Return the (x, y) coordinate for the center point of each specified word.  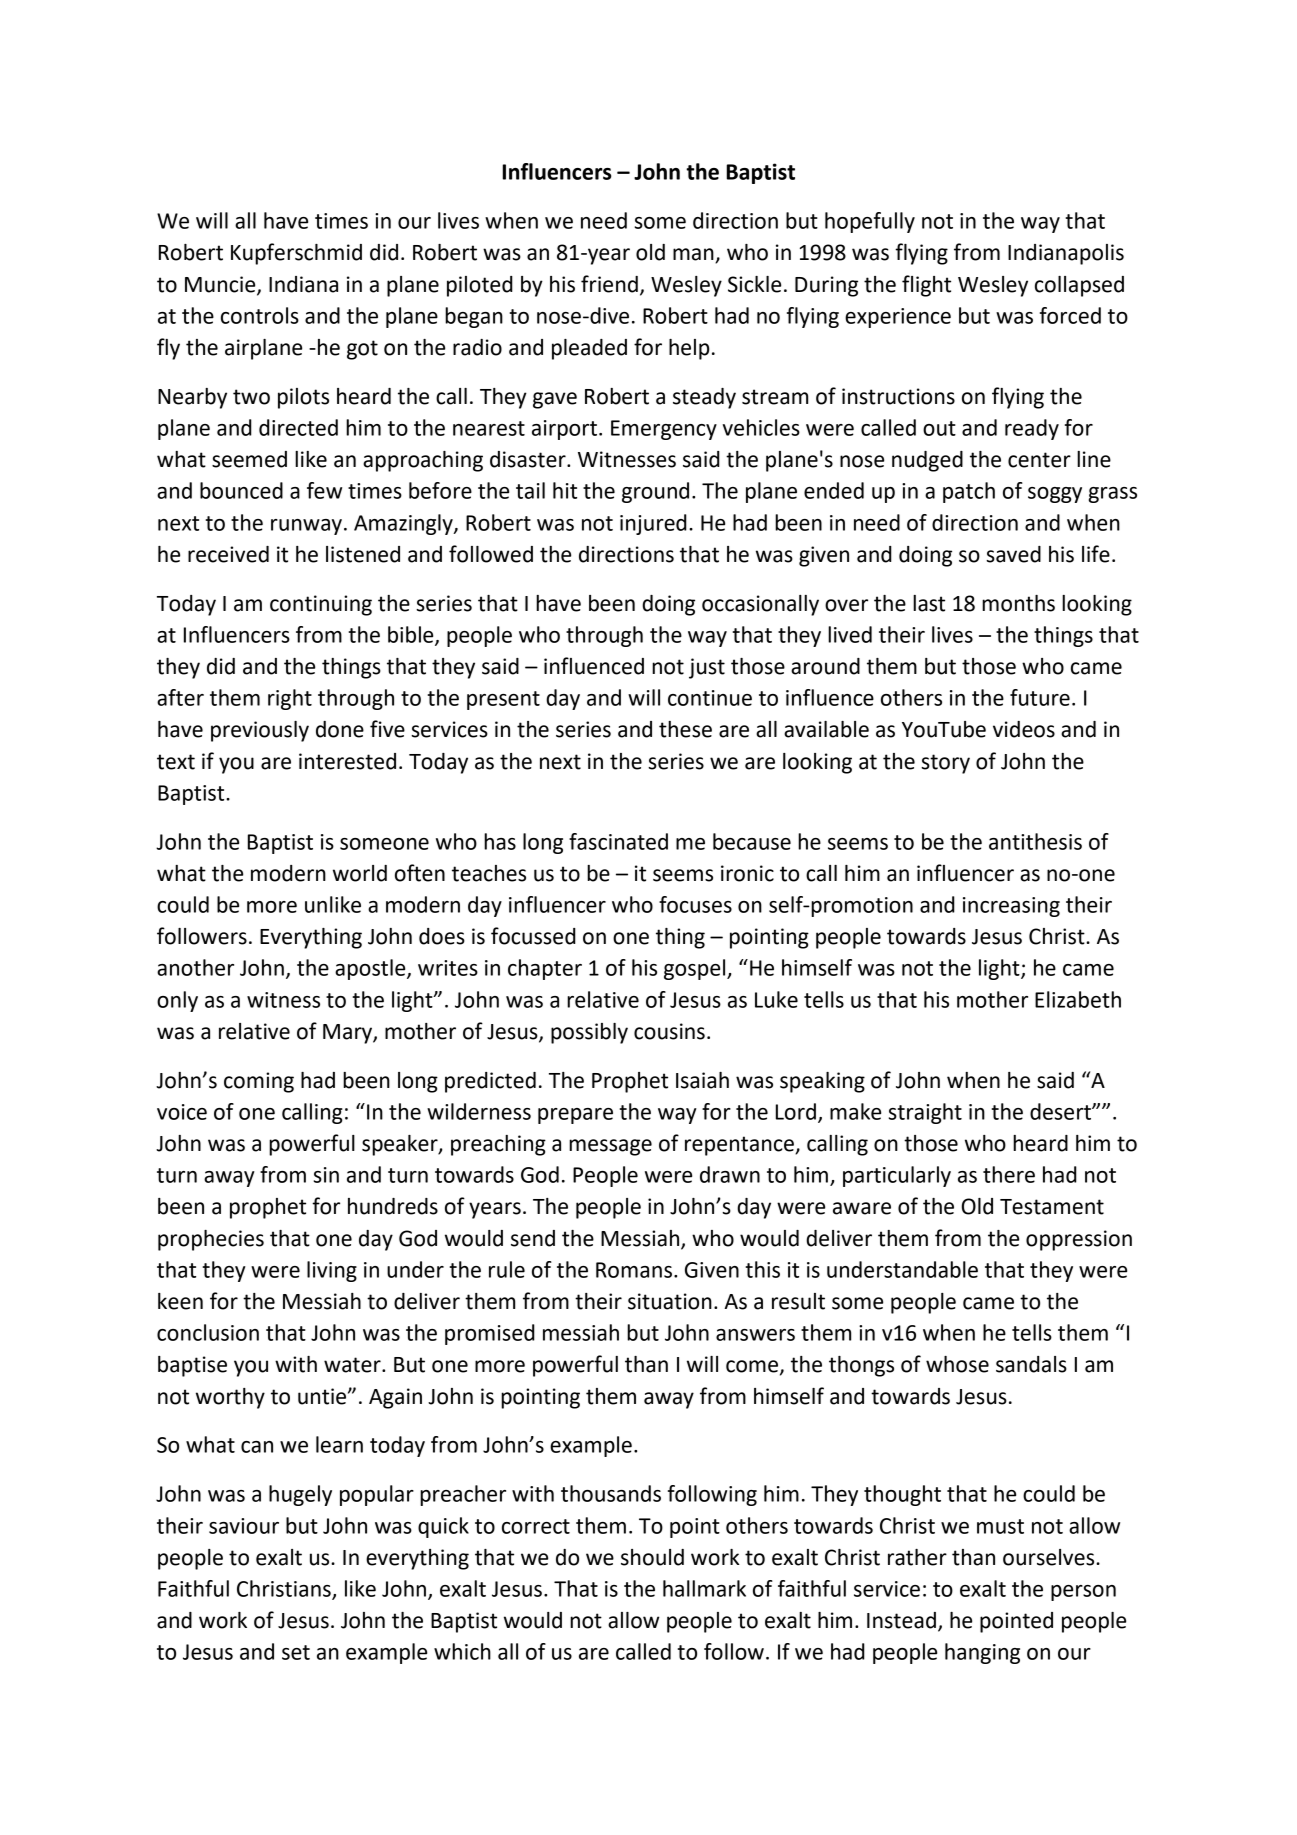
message (610, 1147)
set (296, 1652)
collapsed (1079, 286)
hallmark (704, 1588)
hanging (982, 1653)
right (290, 699)
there (1009, 1174)
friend (609, 284)
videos (1024, 729)
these (685, 729)
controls (260, 315)
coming (259, 1082)
